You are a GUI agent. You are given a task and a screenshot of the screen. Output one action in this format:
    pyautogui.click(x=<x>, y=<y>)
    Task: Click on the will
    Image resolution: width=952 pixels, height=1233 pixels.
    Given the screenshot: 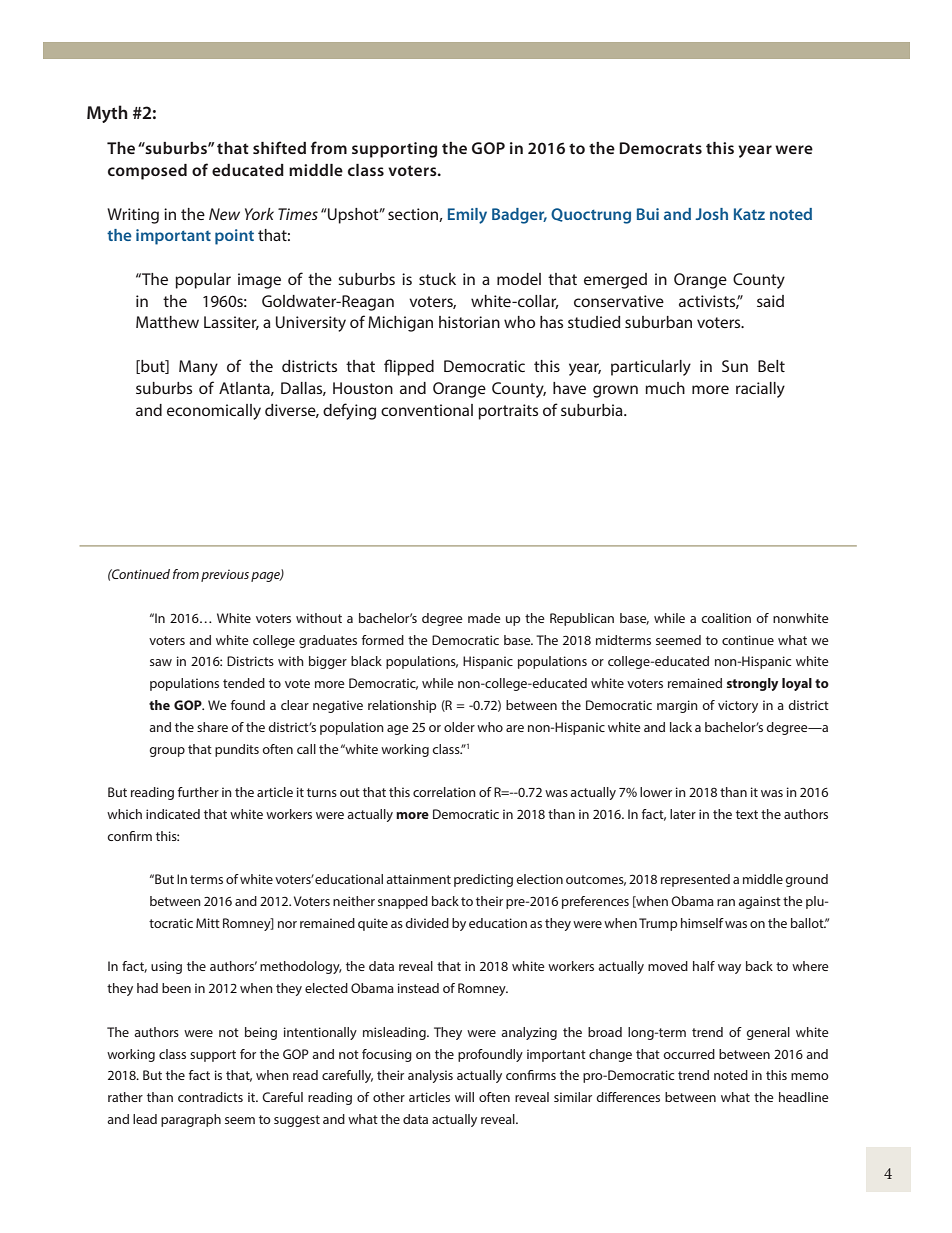 What is the action you would take?
    pyautogui.click(x=464, y=1097)
